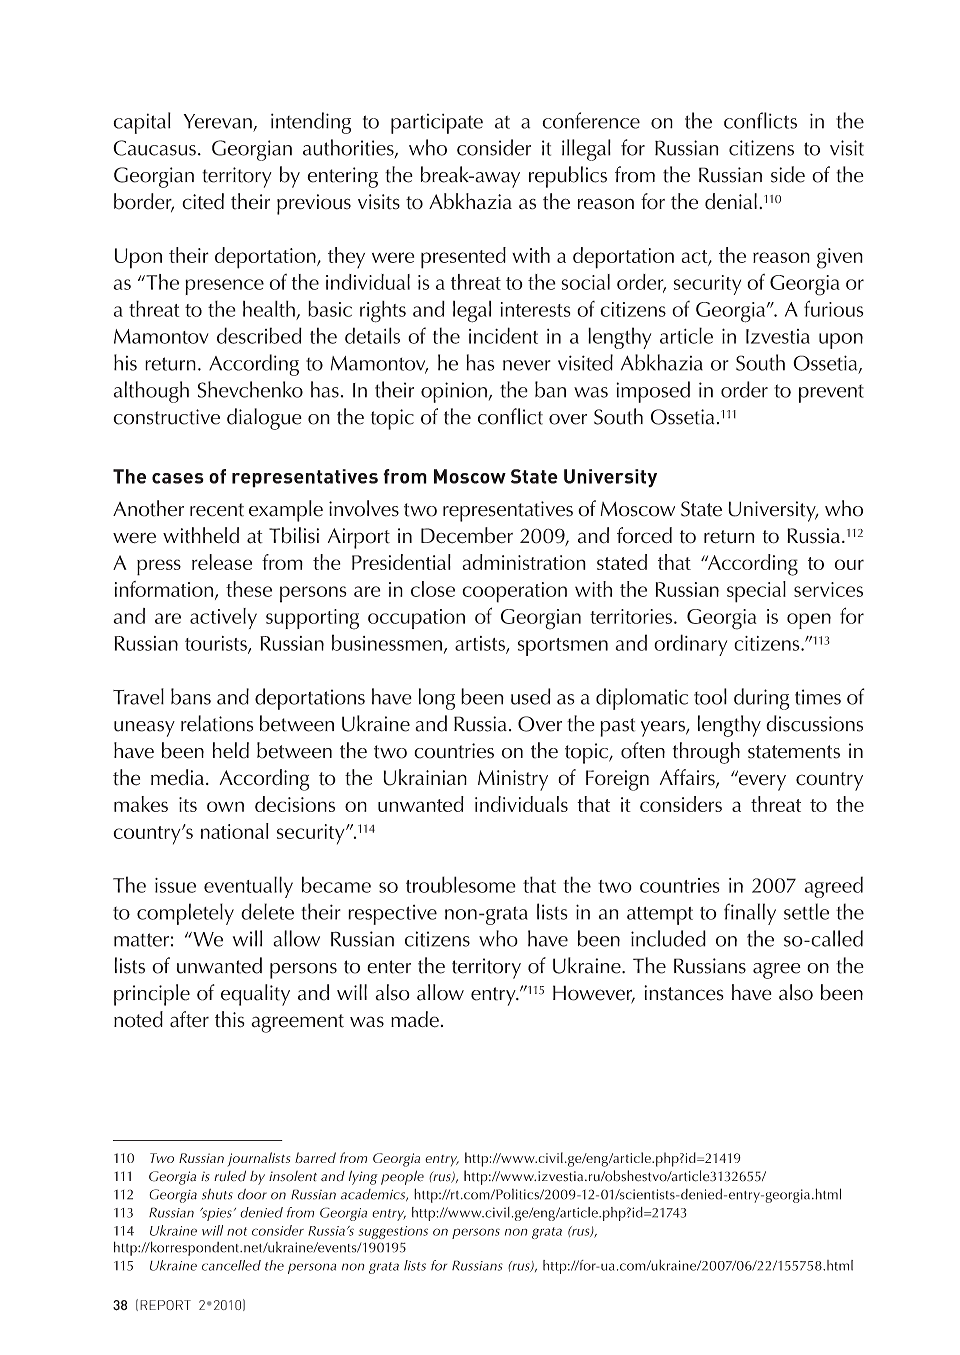  What do you see at coordinates (684, 993) in the page?
I see `instances` at bounding box center [684, 993].
